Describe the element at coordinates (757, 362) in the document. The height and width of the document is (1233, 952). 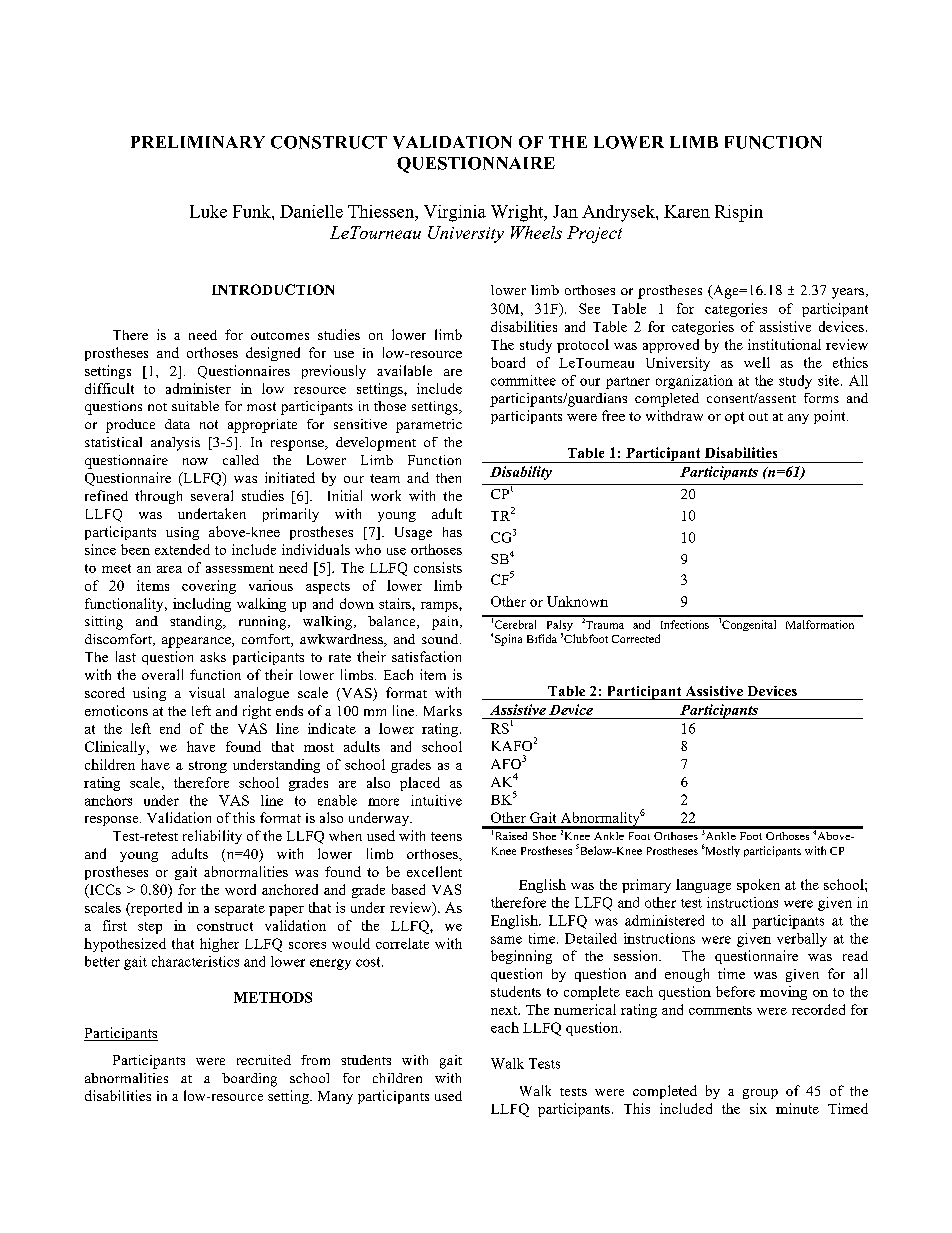
I see `well` at that location.
